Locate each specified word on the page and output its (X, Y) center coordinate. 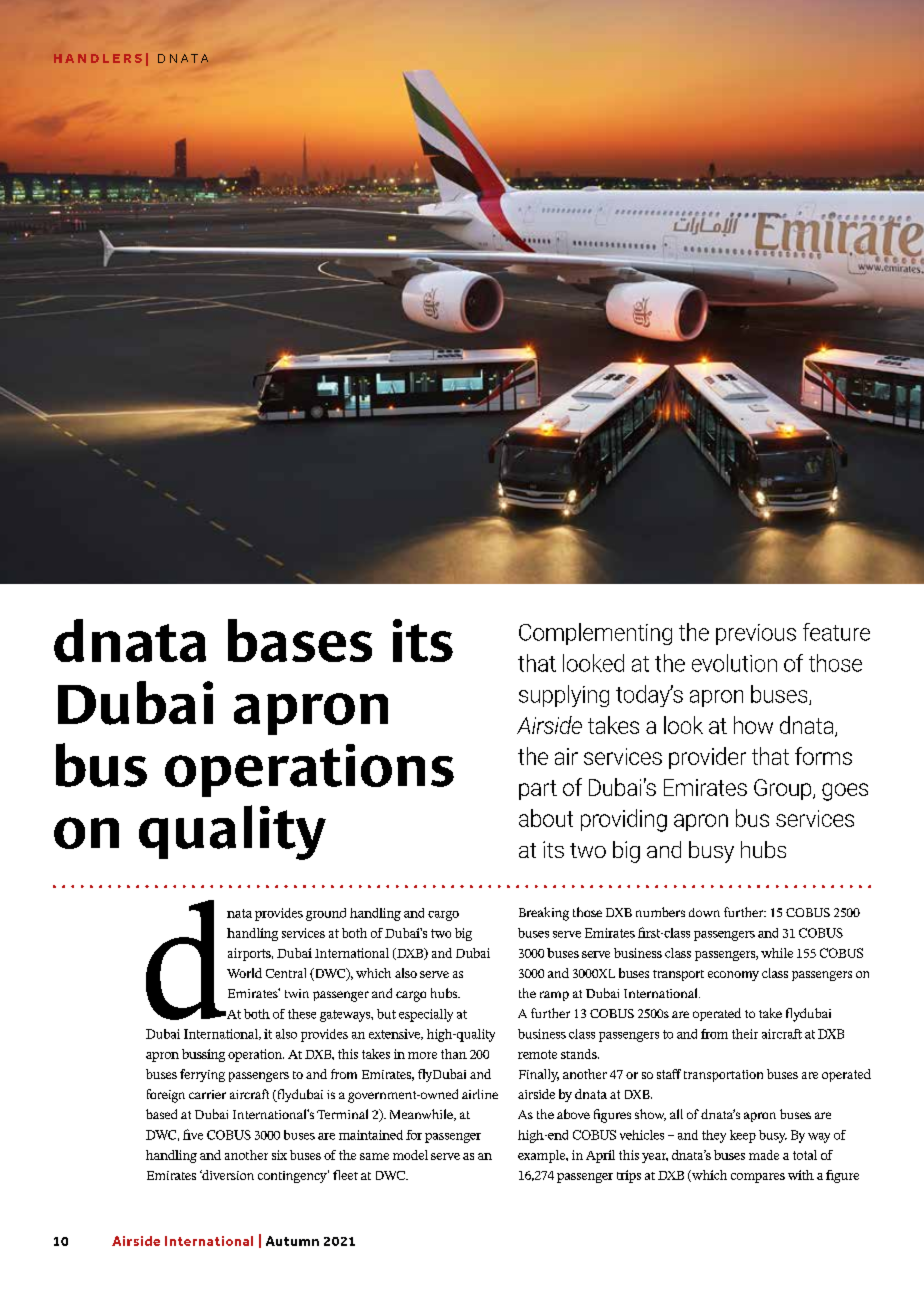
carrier (207, 1094)
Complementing (595, 634)
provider (707, 758)
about (546, 818)
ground (326, 914)
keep (743, 1136)
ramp (554, 996)
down (704, 912)
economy (733, 976)
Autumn (292, 1241)
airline (480, 1094)
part (538, 790)
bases (300, 640)
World (244, 973)
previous (756, 634)
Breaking (544, 914)
